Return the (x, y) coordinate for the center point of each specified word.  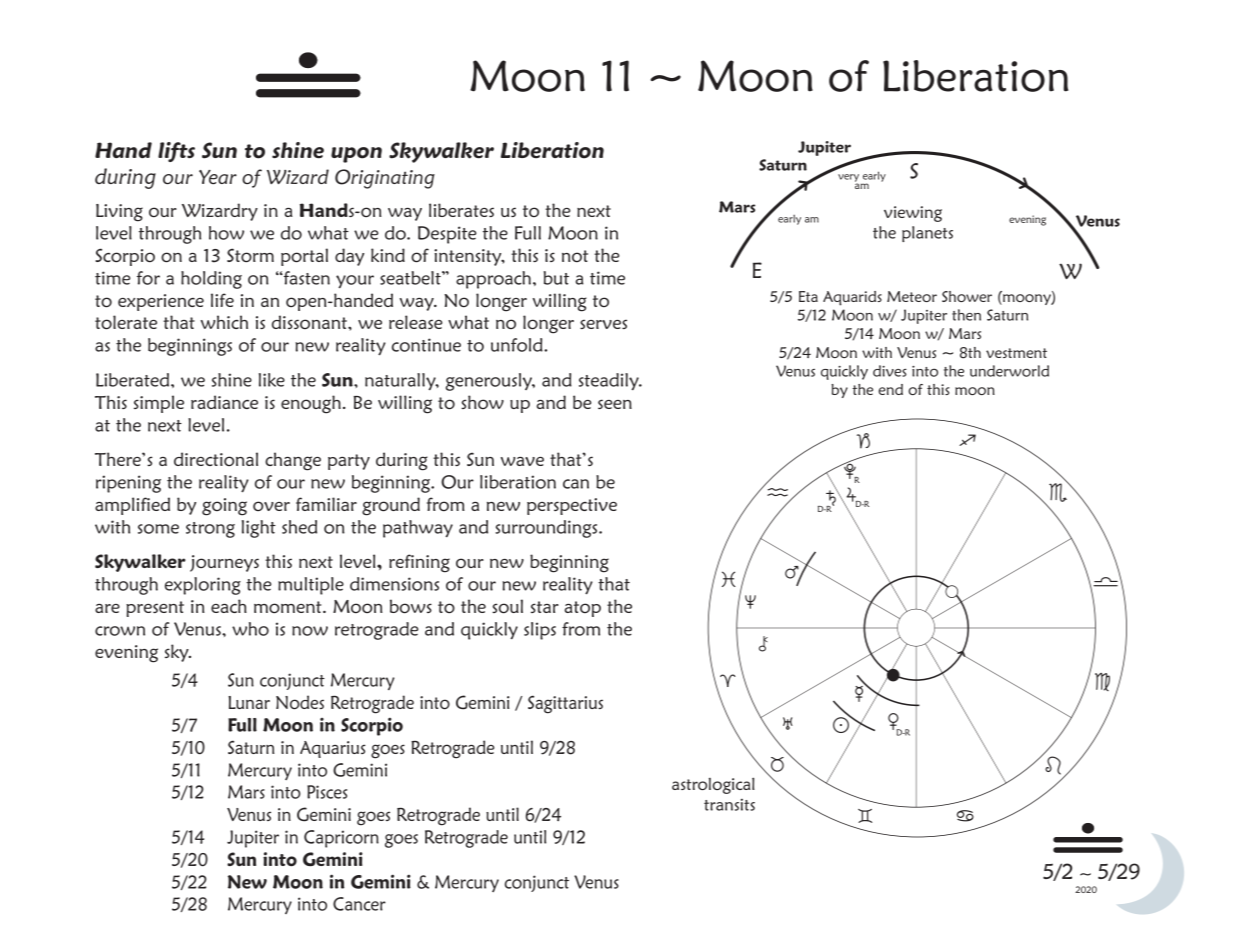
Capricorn (341, 839)
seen (615, 404)
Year (218, 177)
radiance (224, 402)
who (250, 629)
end (890, 389)
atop (582, 609)
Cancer (359, 904)
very (848, 179)
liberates (461, 210)
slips (540, 631)
